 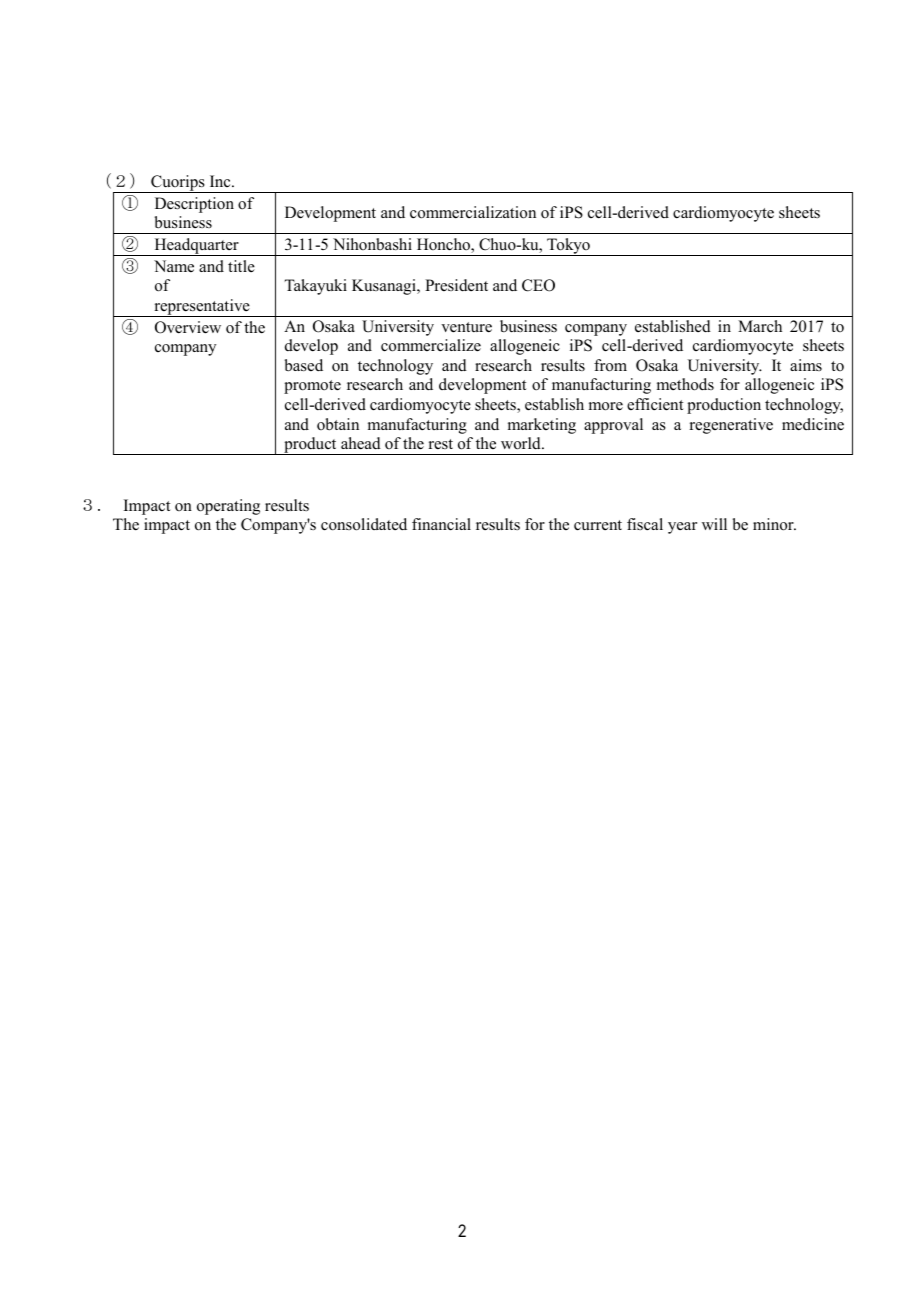 I want to click on operating, so click(x=228, y=507).
